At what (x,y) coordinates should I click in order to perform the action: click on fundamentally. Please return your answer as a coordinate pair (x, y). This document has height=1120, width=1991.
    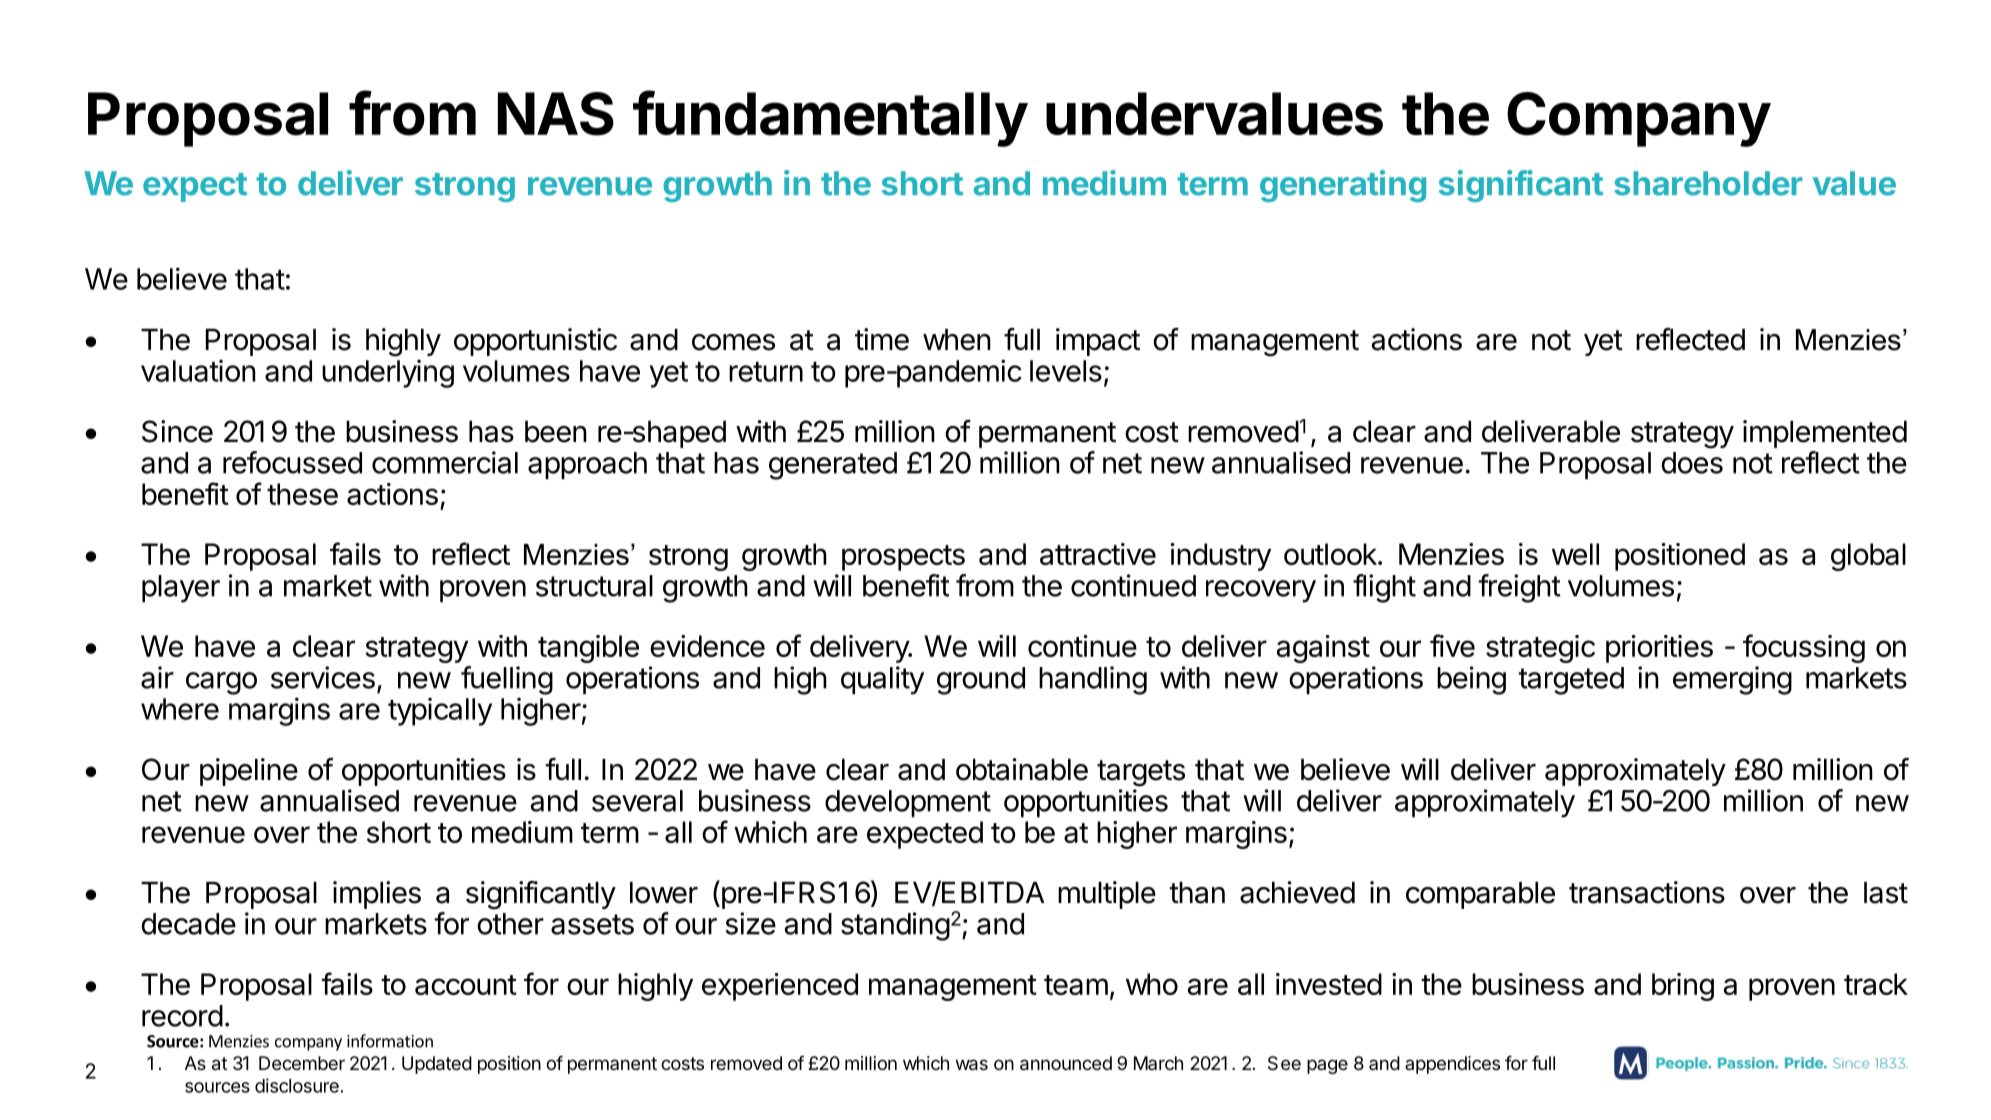
    Looking at the image, I should click on (830, 118).
